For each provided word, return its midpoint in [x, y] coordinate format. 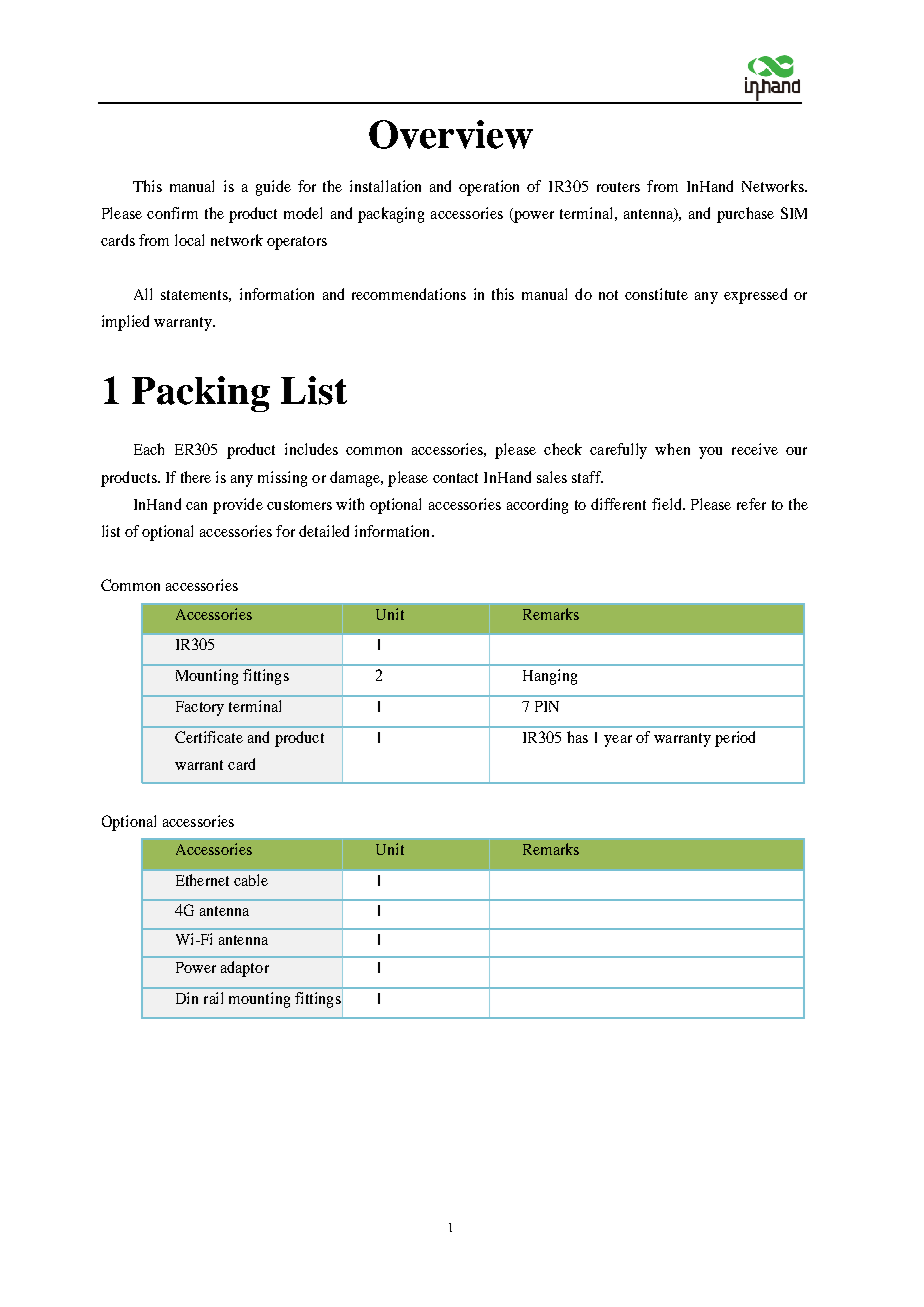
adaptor [245, 969]
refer [751, 504]
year [618, 741]
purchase [745, 215]
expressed [755, 296]
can [196, 506]
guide [273, 188]
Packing [201, 394]
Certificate [209, 737]
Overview [451, 134]
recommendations [409, 294]
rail [213, 998]
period [735, 739]
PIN [547, 706]
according [537, 506]
